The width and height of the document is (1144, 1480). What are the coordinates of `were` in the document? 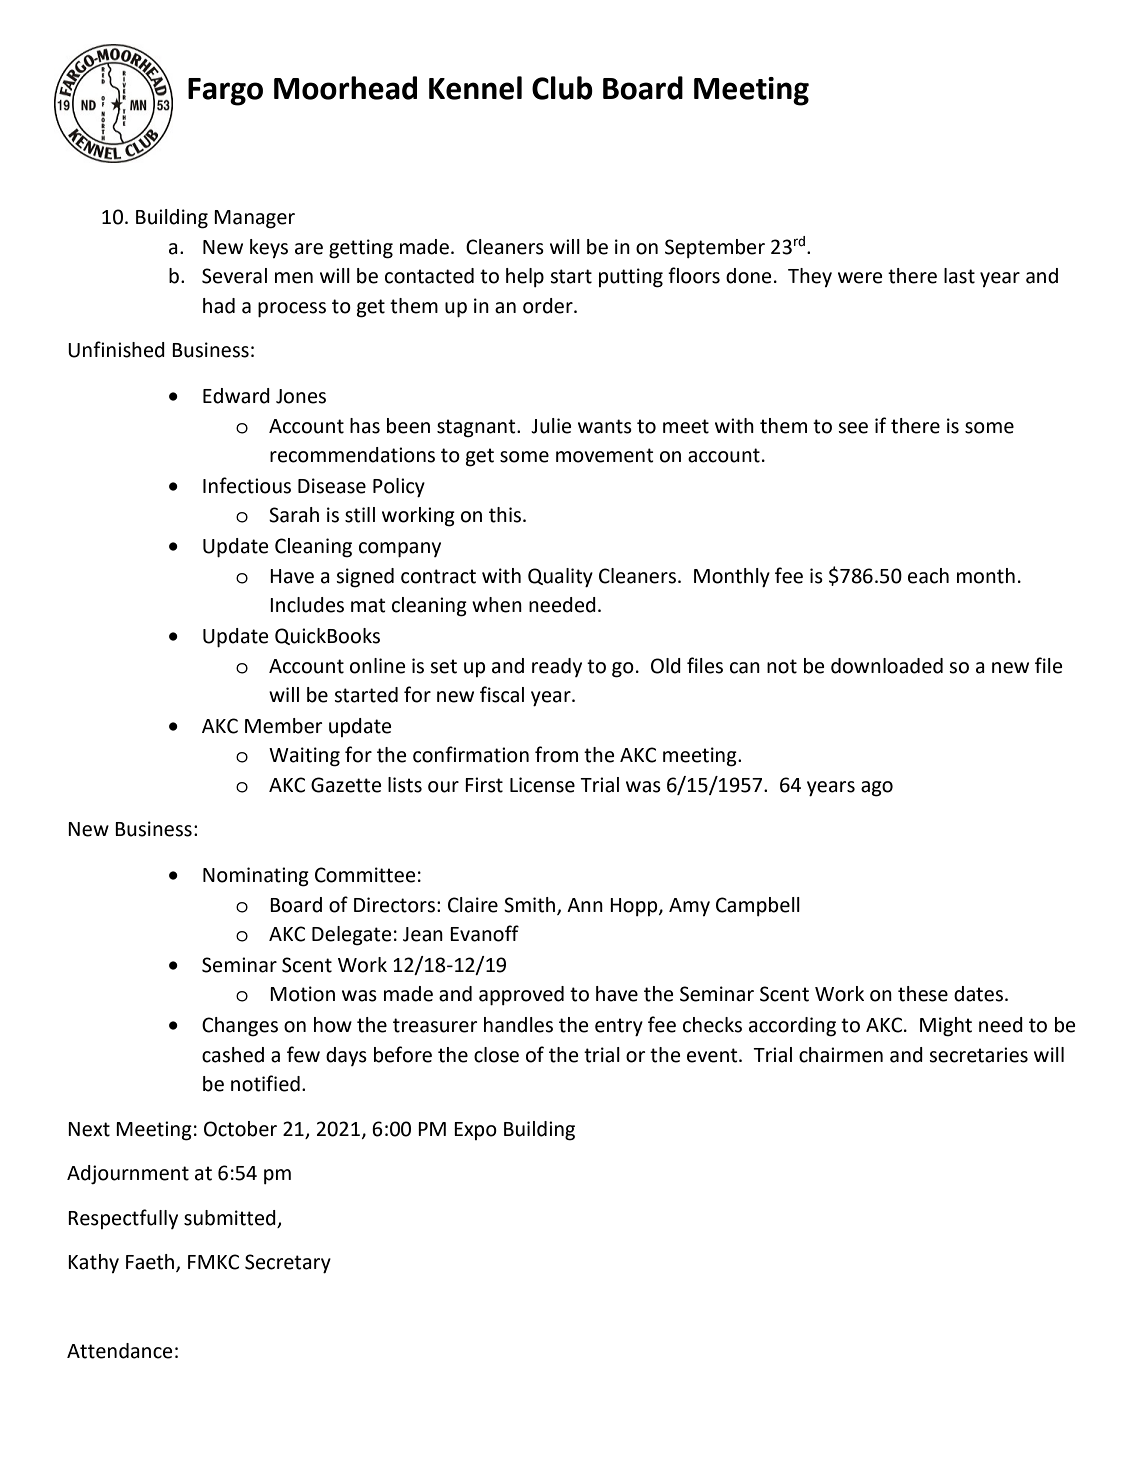 It's located at (860, 278).
